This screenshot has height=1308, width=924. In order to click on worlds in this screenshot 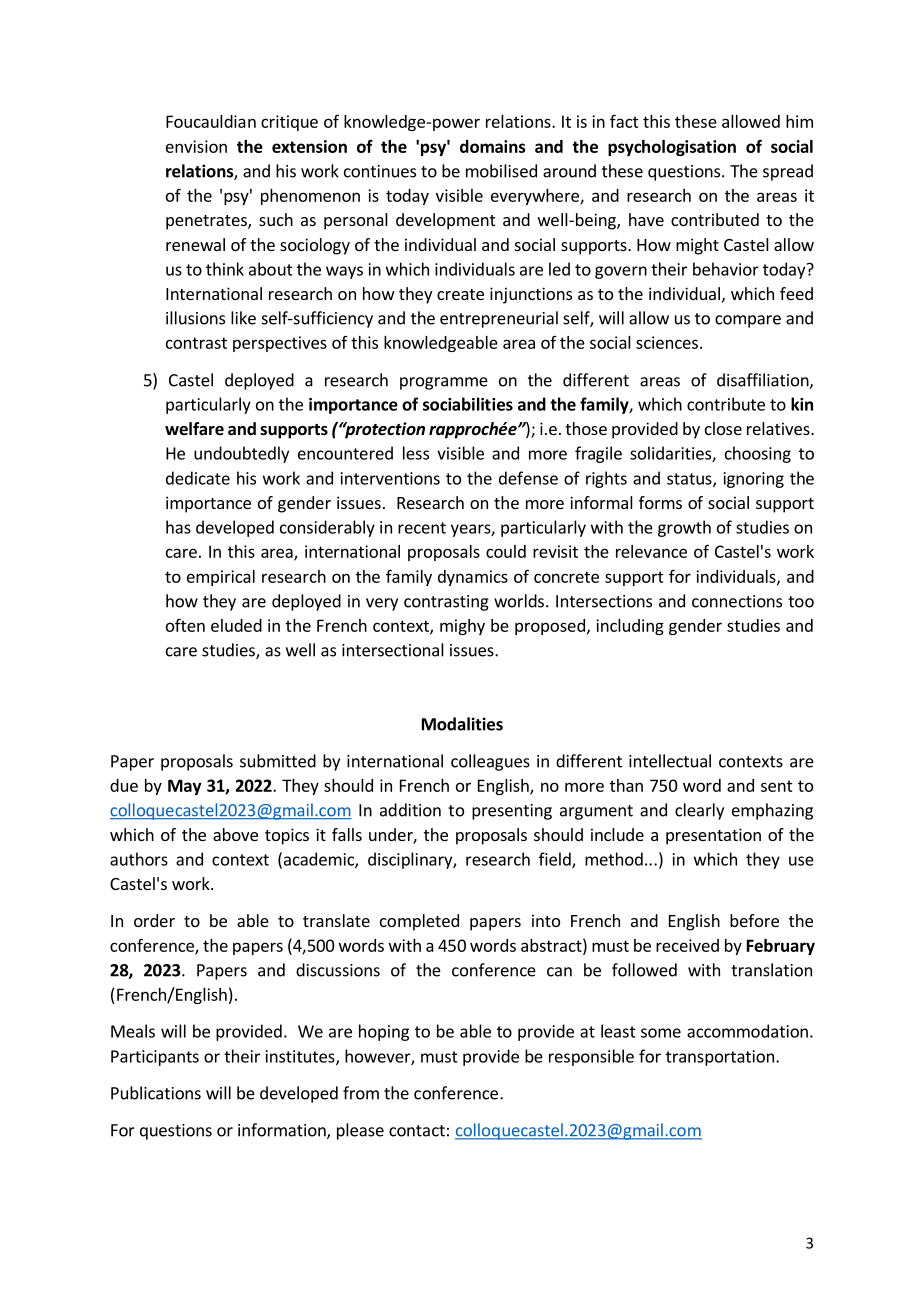, I will do `click(519, 601)`.
